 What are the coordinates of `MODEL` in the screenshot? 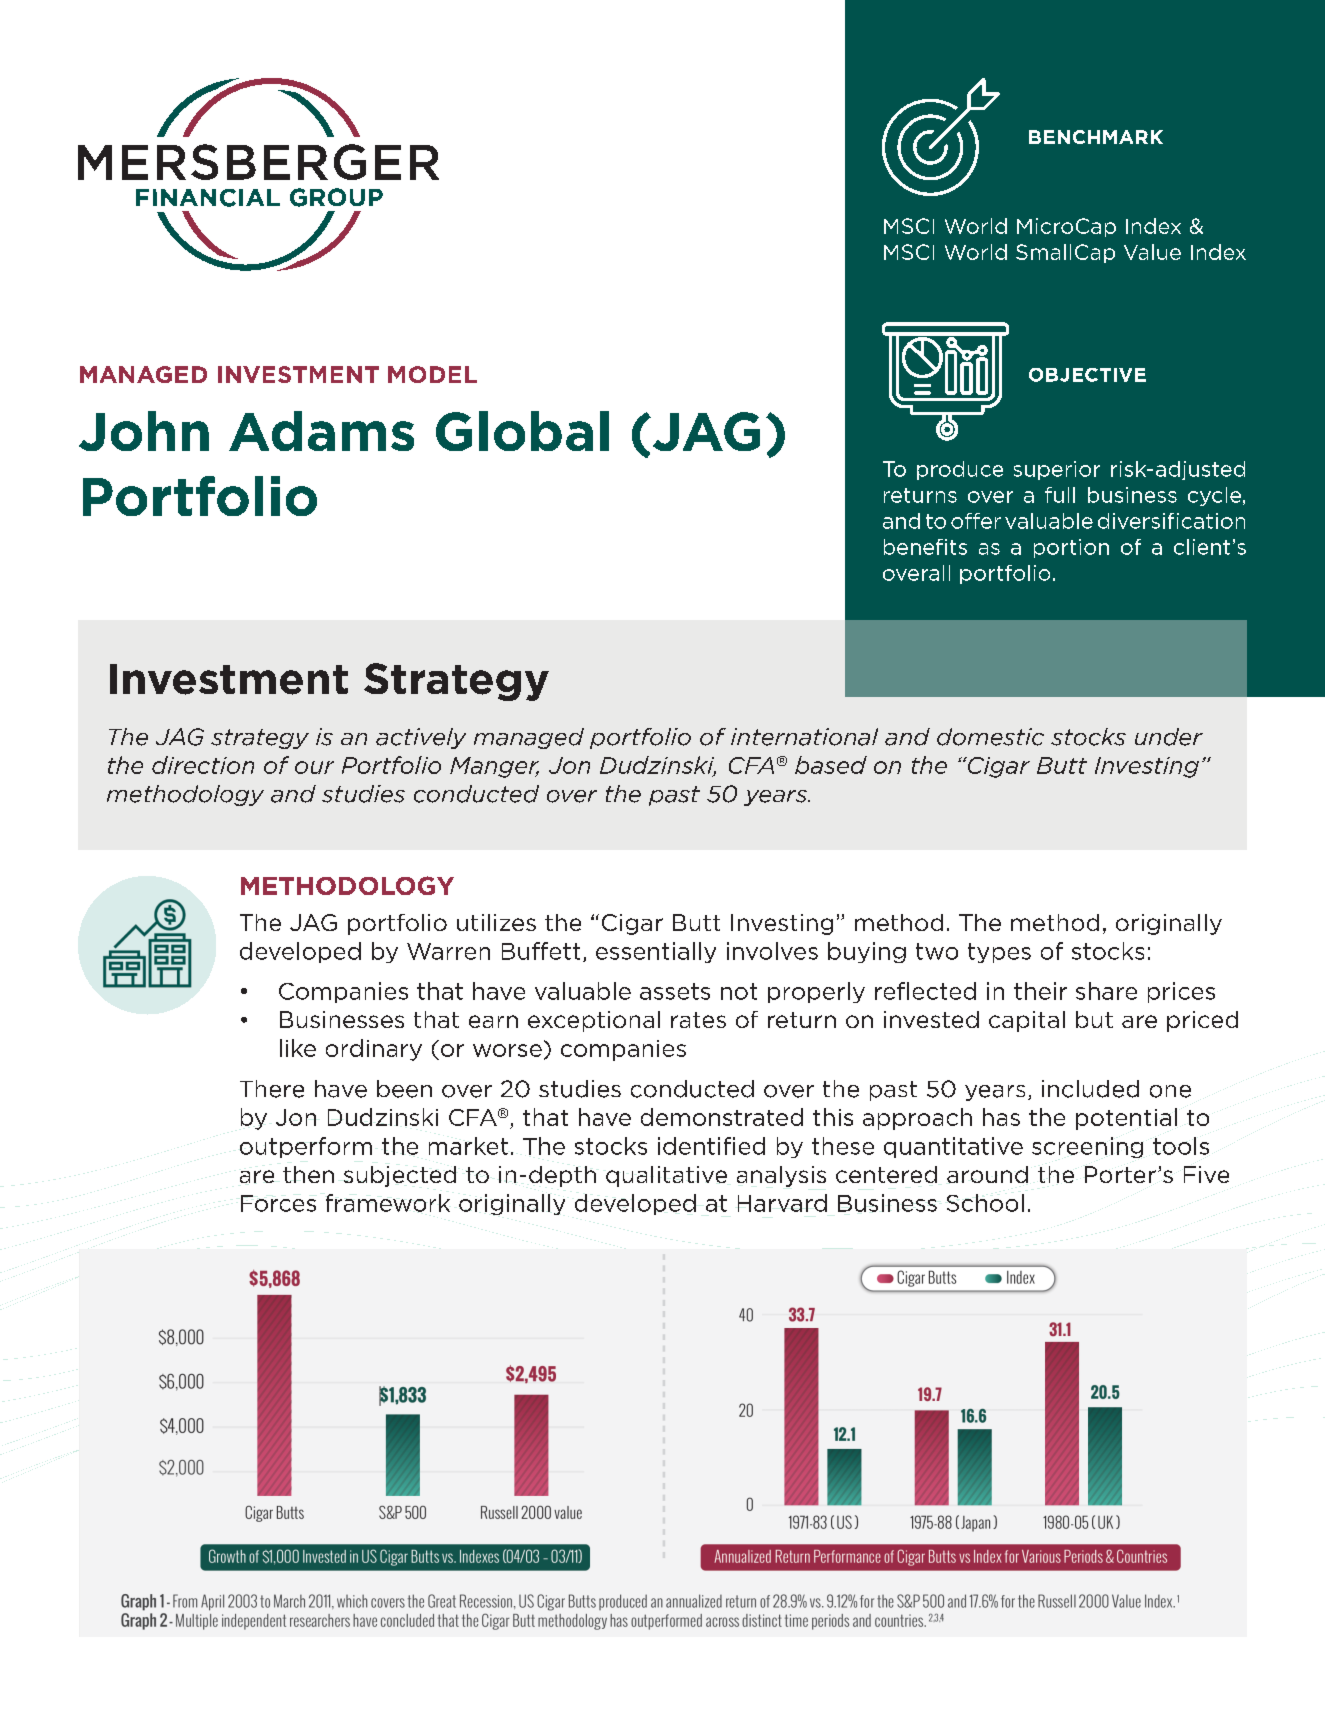 It's located at (432, 374).
